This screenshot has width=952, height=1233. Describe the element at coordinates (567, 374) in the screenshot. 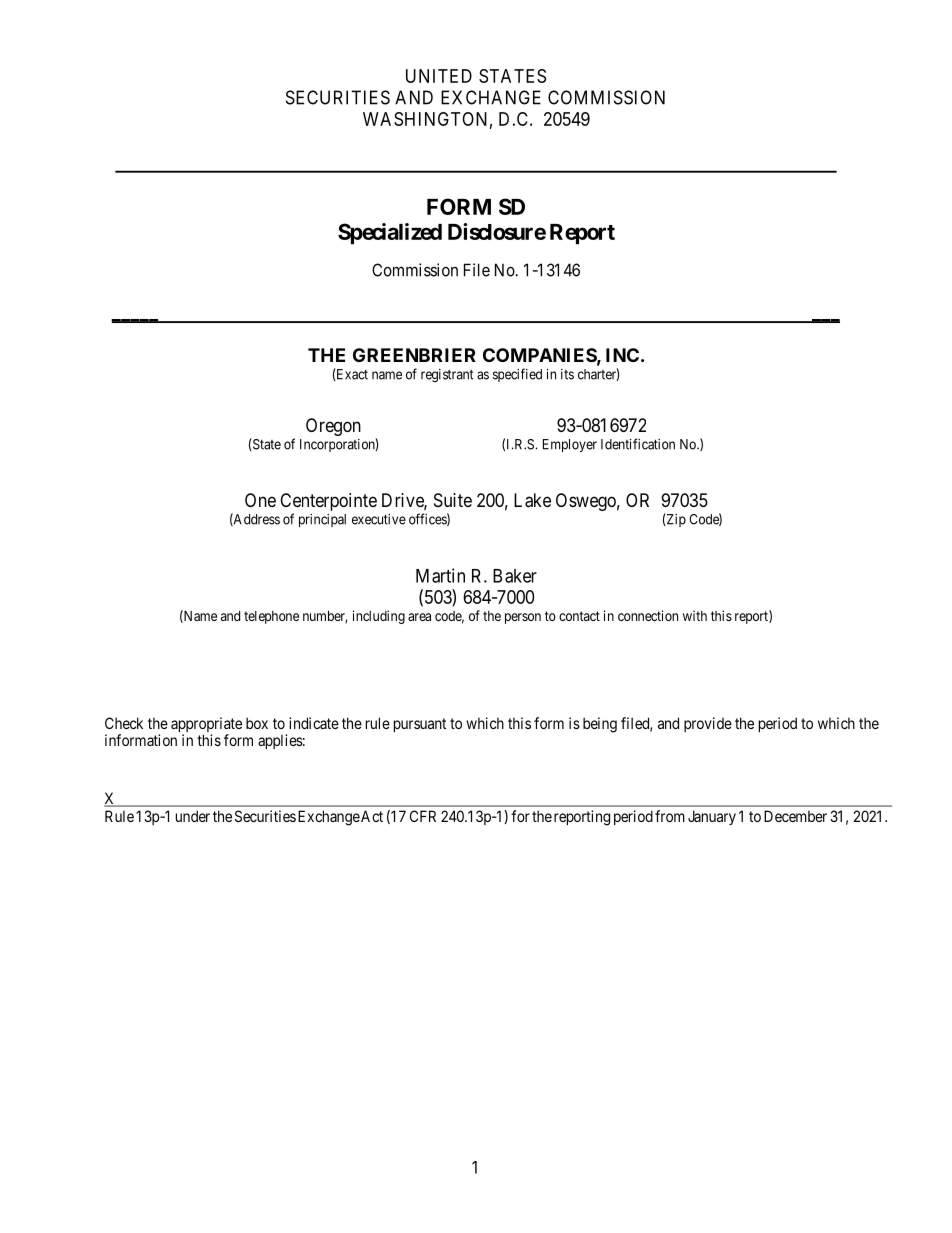

I see `its` at that location.
